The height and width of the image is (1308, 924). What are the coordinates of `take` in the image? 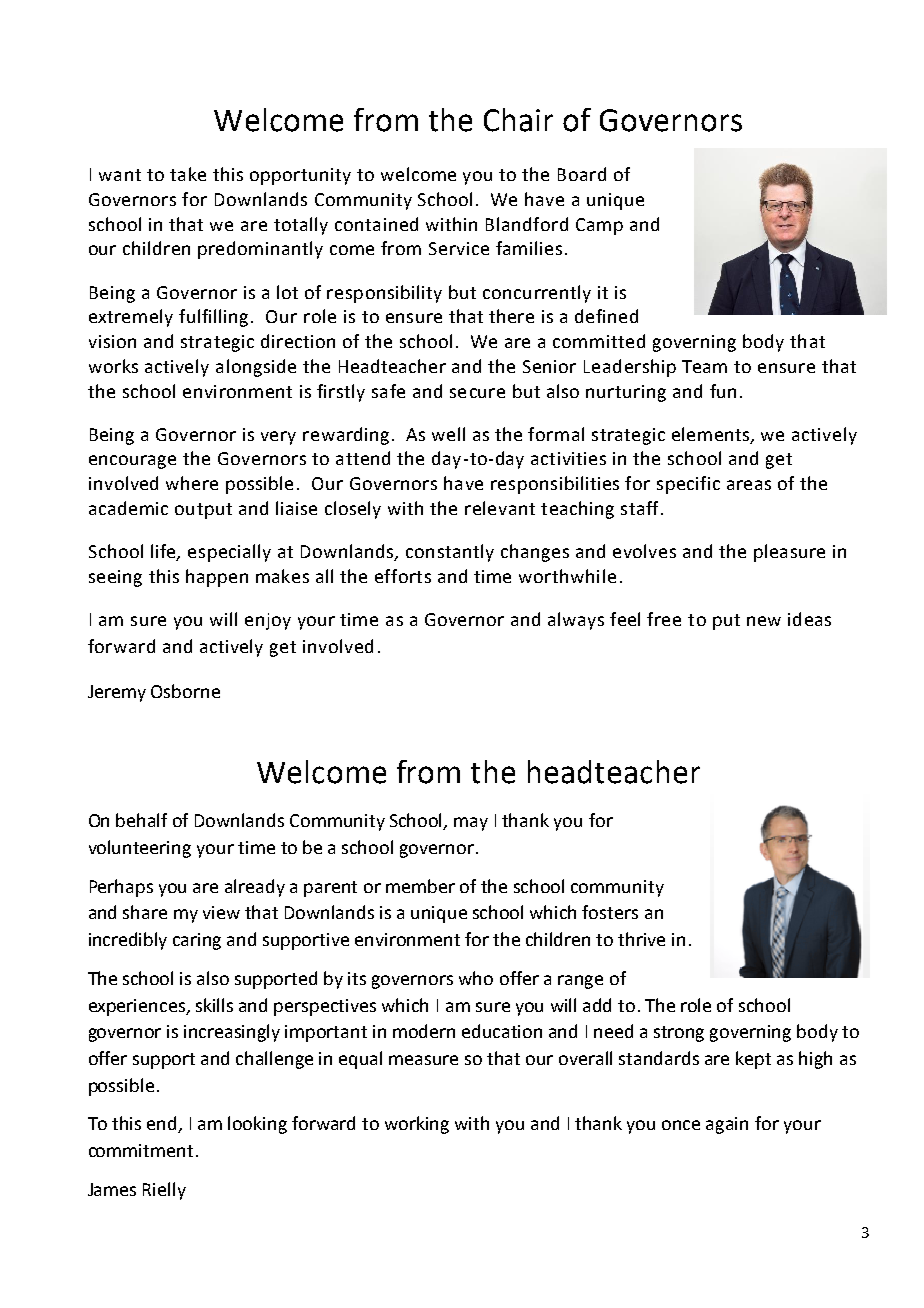 It's located at (188, 174).
